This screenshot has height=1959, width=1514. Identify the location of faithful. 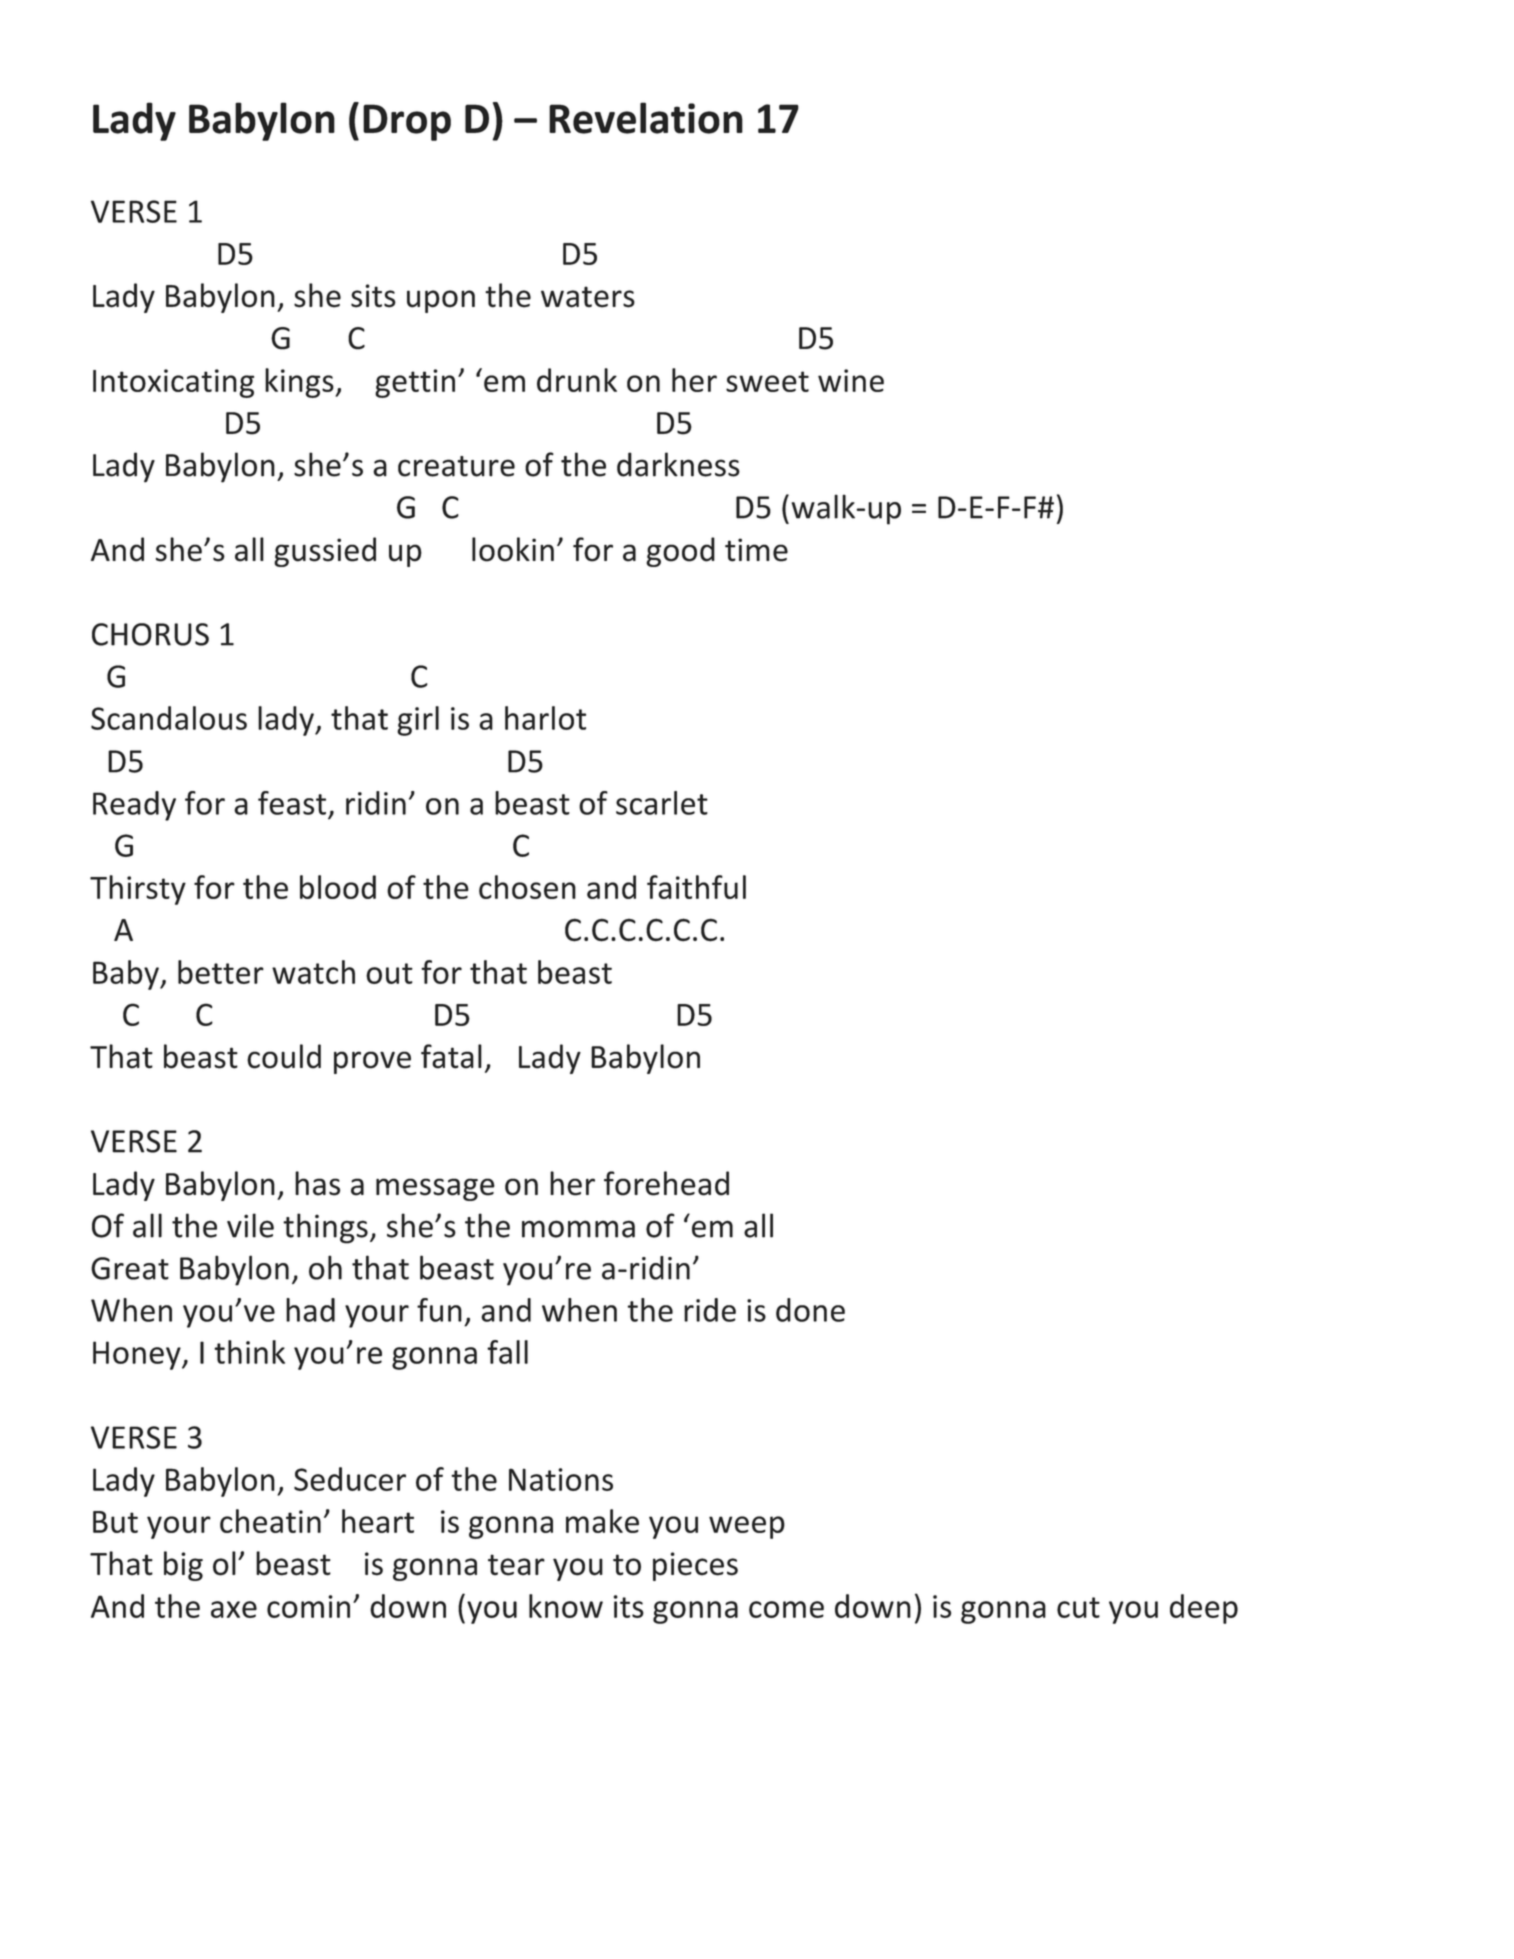
(696, 887).
